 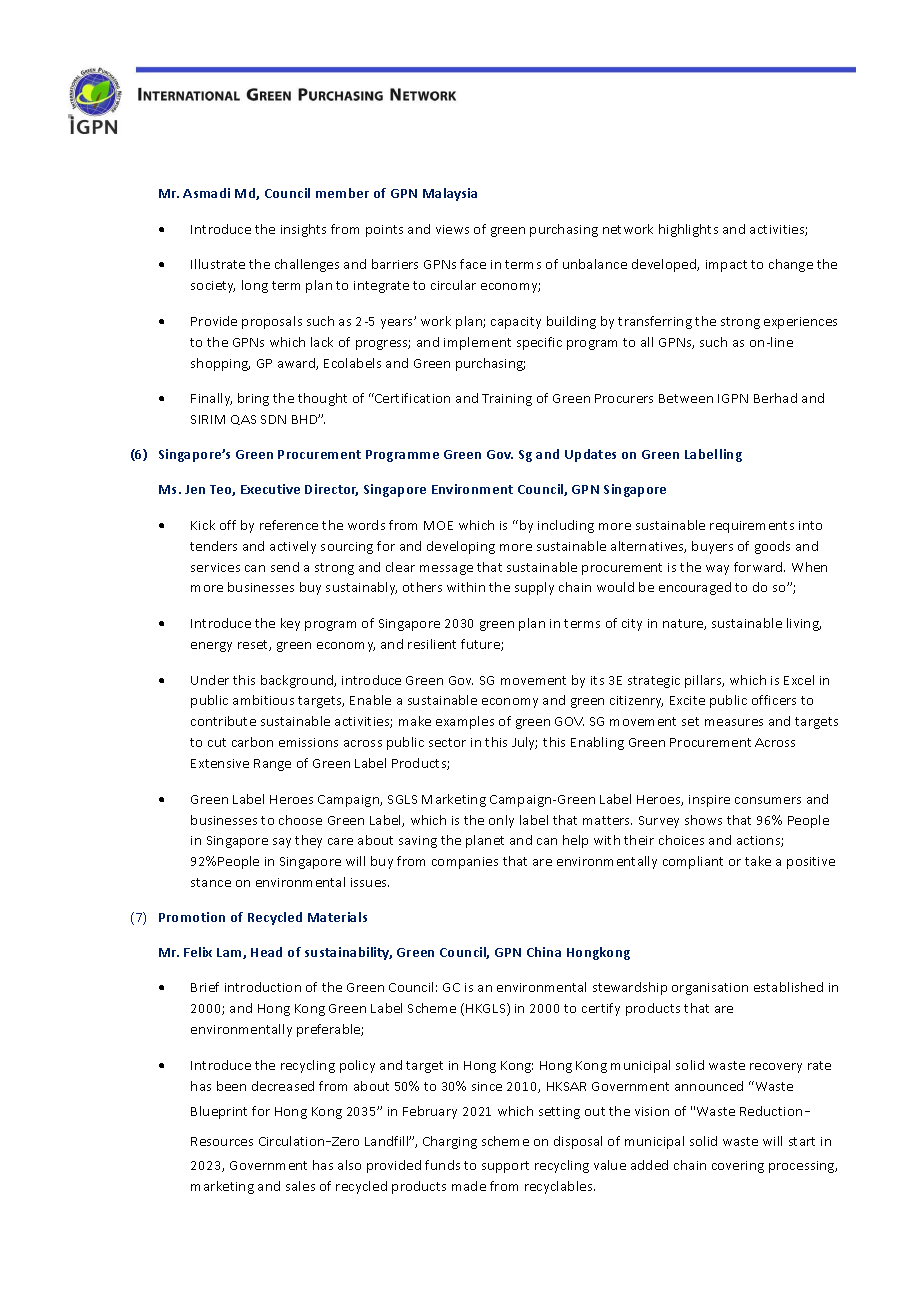 What do you see at coordinates (505, 1167) in the screenshot?
I see `support` at bounding box center [505, 1167].
